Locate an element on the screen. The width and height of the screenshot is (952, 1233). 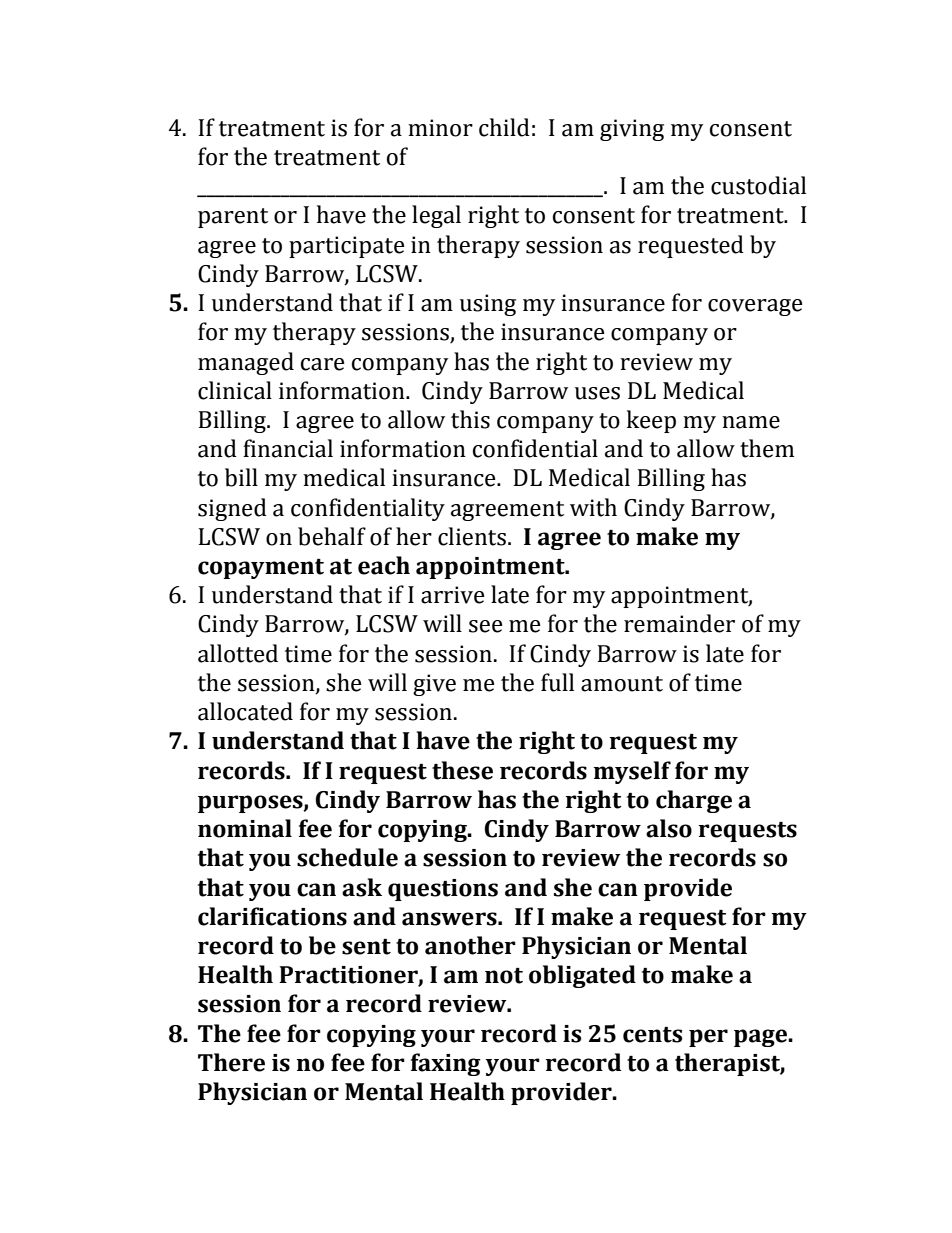
also is located at coordinates (669, 828).
